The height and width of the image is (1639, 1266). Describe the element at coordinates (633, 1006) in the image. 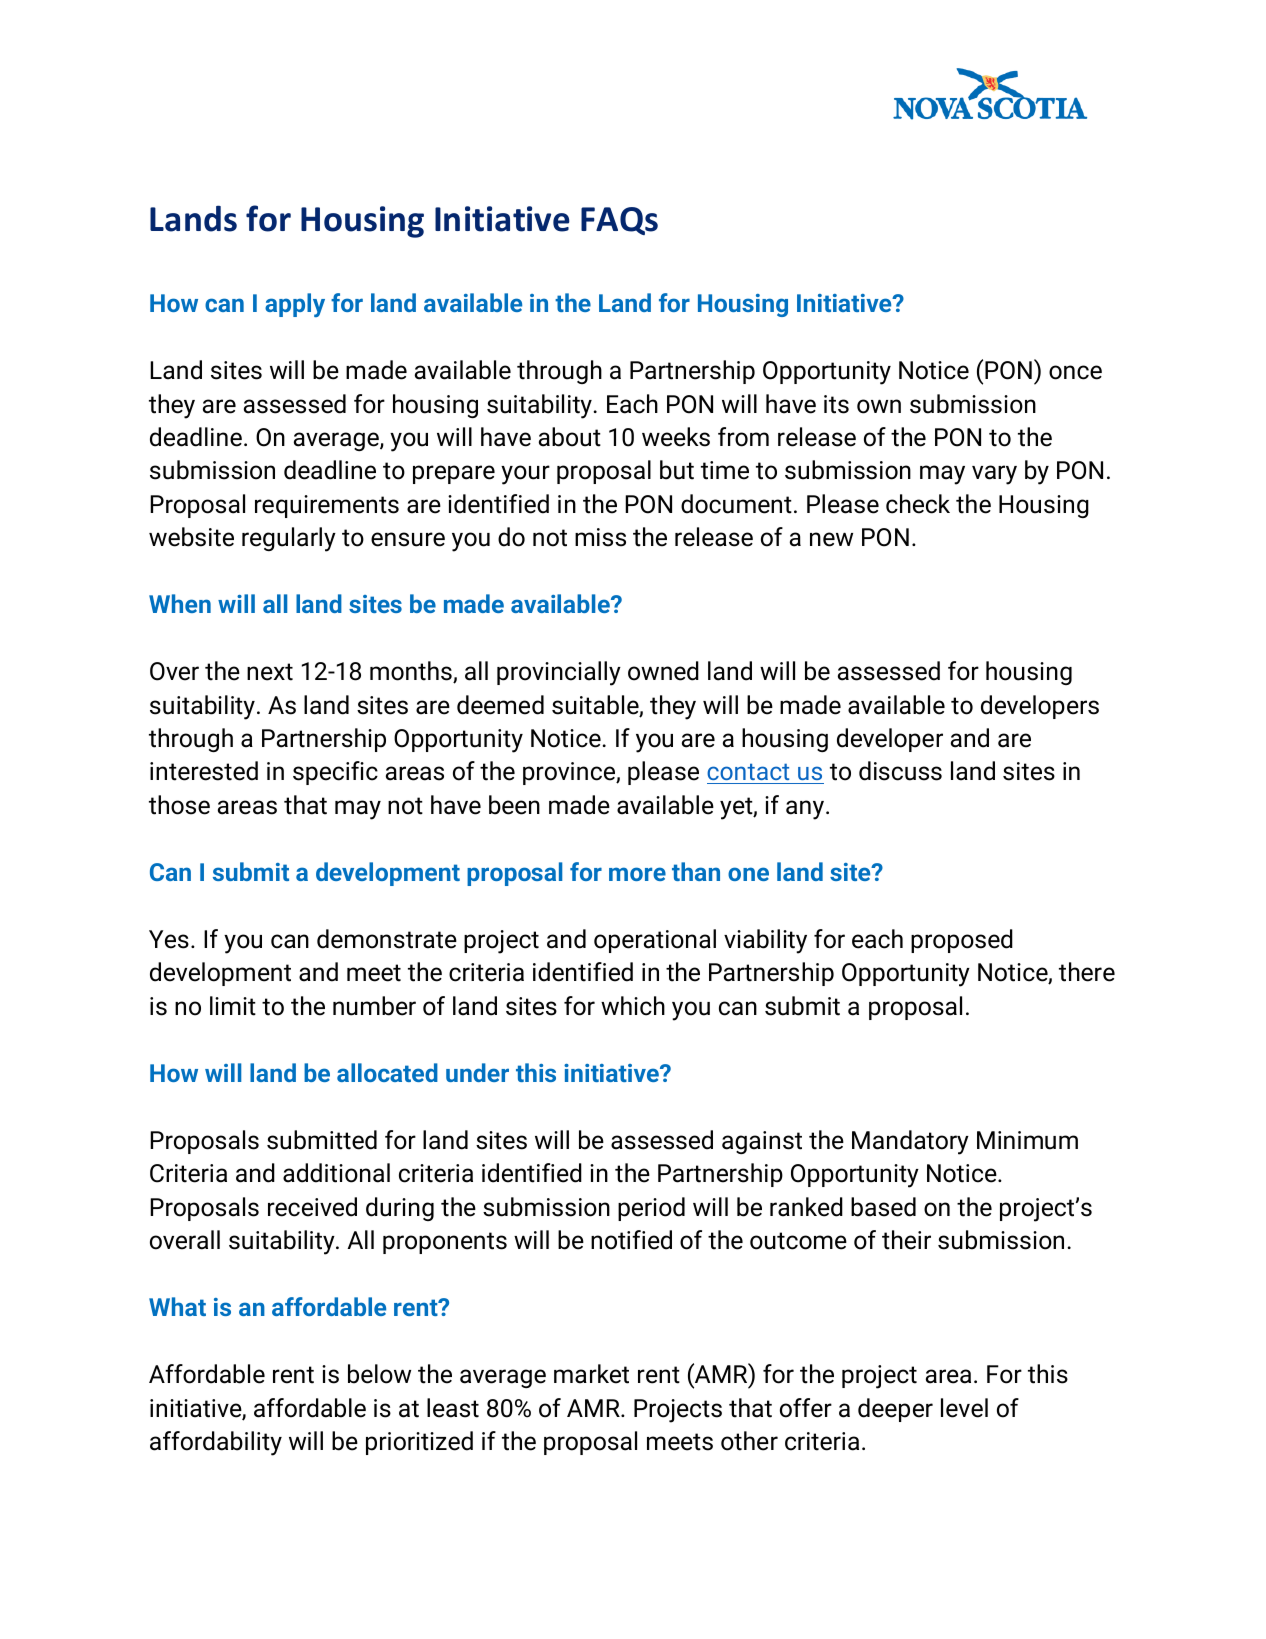

I see `which` at that location.
